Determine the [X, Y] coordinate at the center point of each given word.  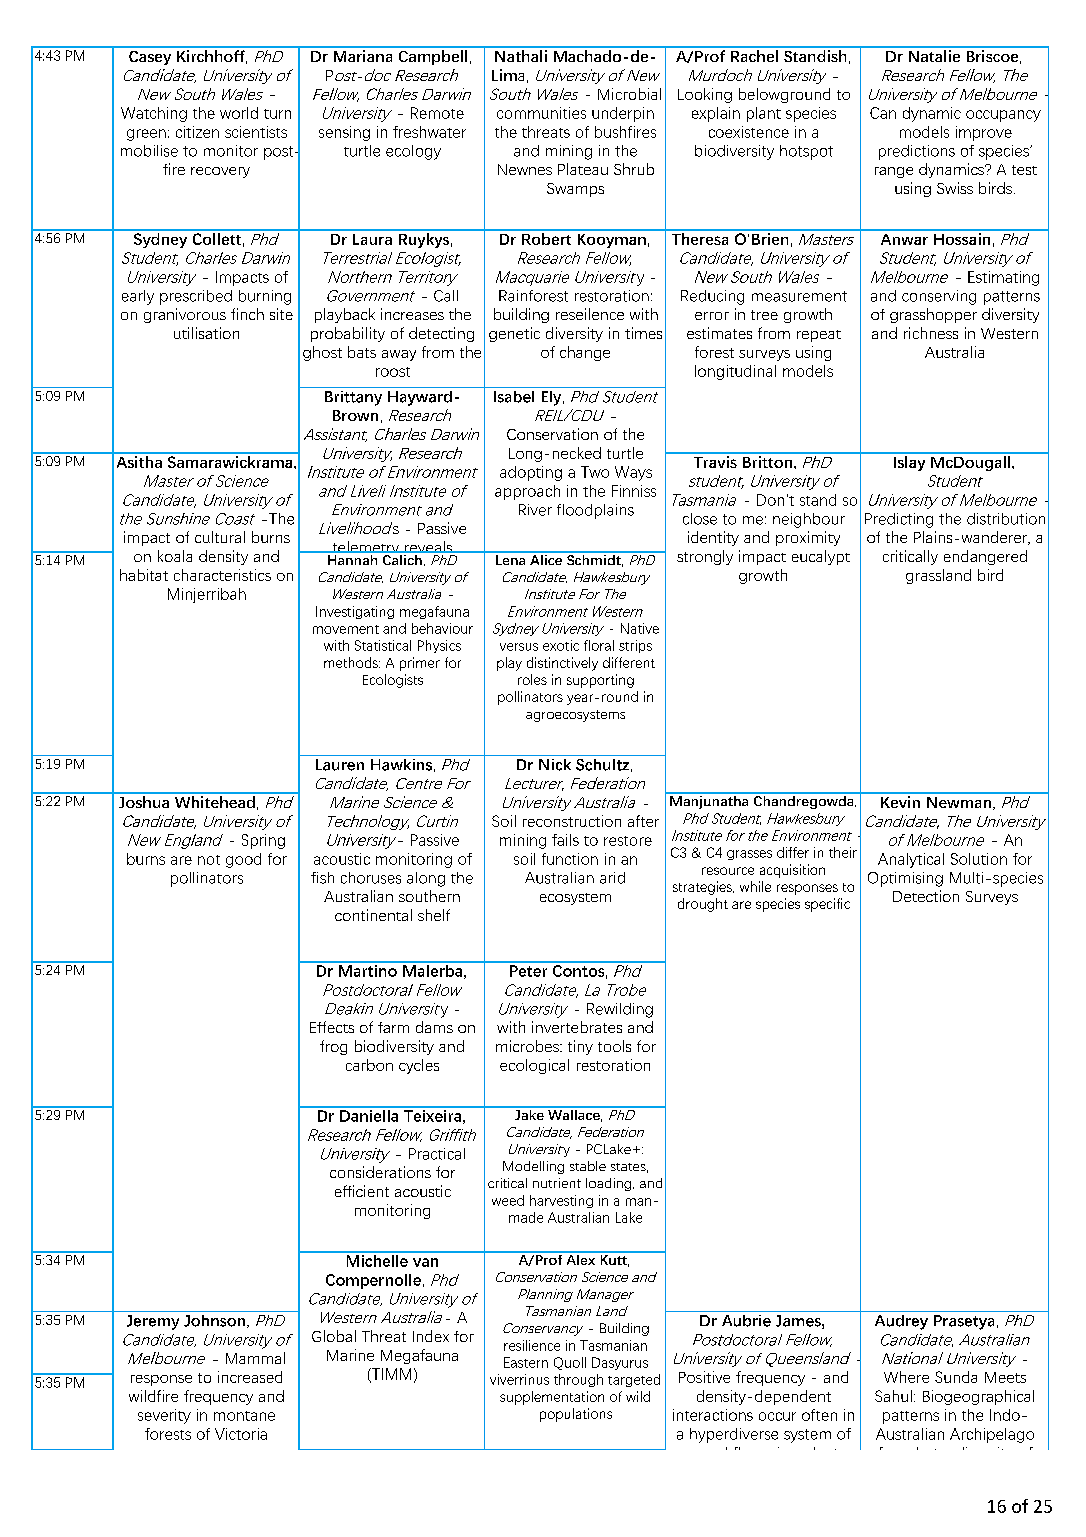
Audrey [901, 1322]
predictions [917, 152]
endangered [985, 557]
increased [250, 1377]
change [585, 353]
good [243, 860]
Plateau [583, 169]
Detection [926, 896]
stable [588, 1166]
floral [599, 645]
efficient [362, 1191]
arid [612, 878]
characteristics [222, 575]
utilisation [206, 333]
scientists [256, 132]
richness [931, 333]
